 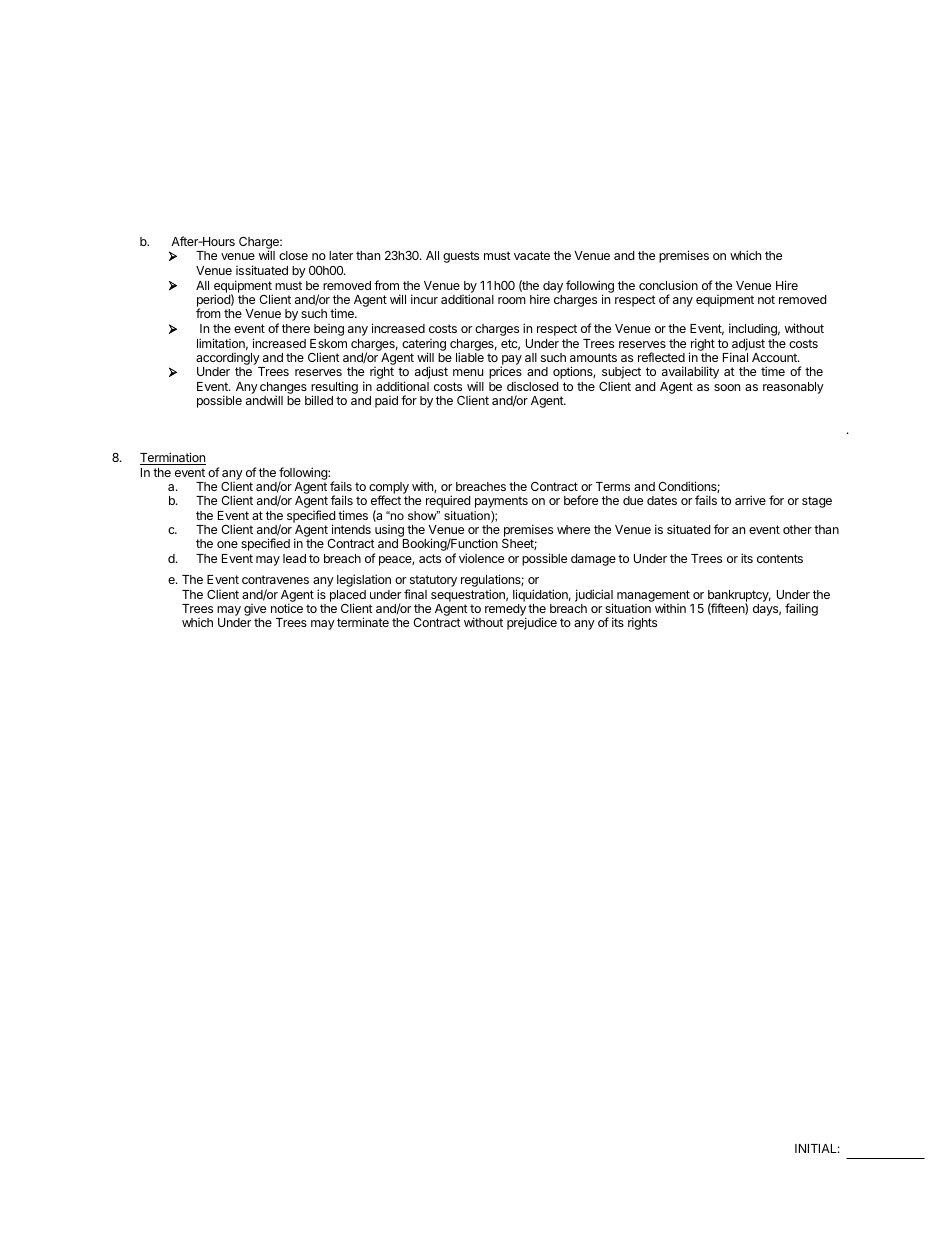 I want to click on guests, so click(x=461, y=257).
